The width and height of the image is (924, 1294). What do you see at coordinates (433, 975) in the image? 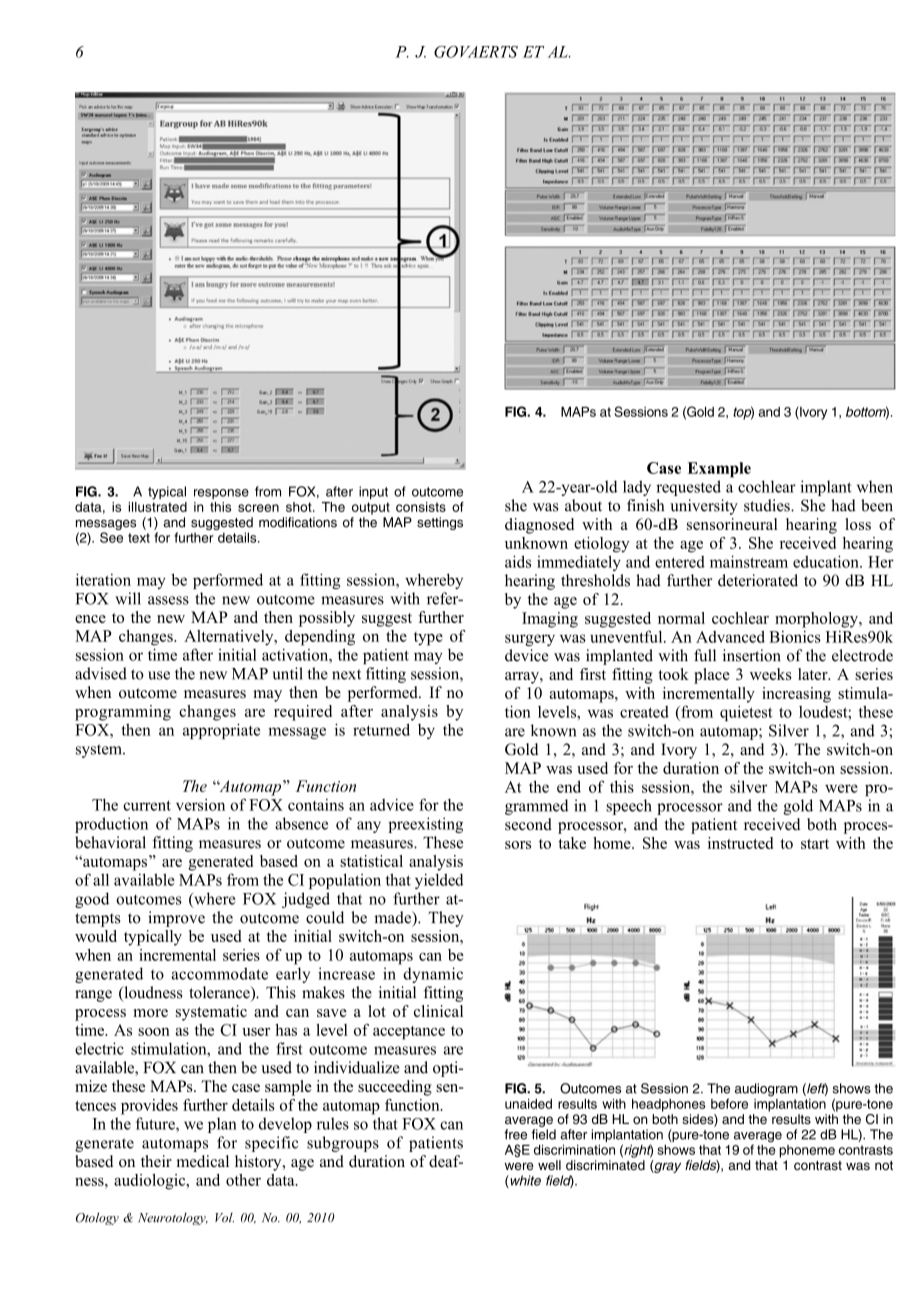
I see `dynamic` at bounding box center [433, 975].
